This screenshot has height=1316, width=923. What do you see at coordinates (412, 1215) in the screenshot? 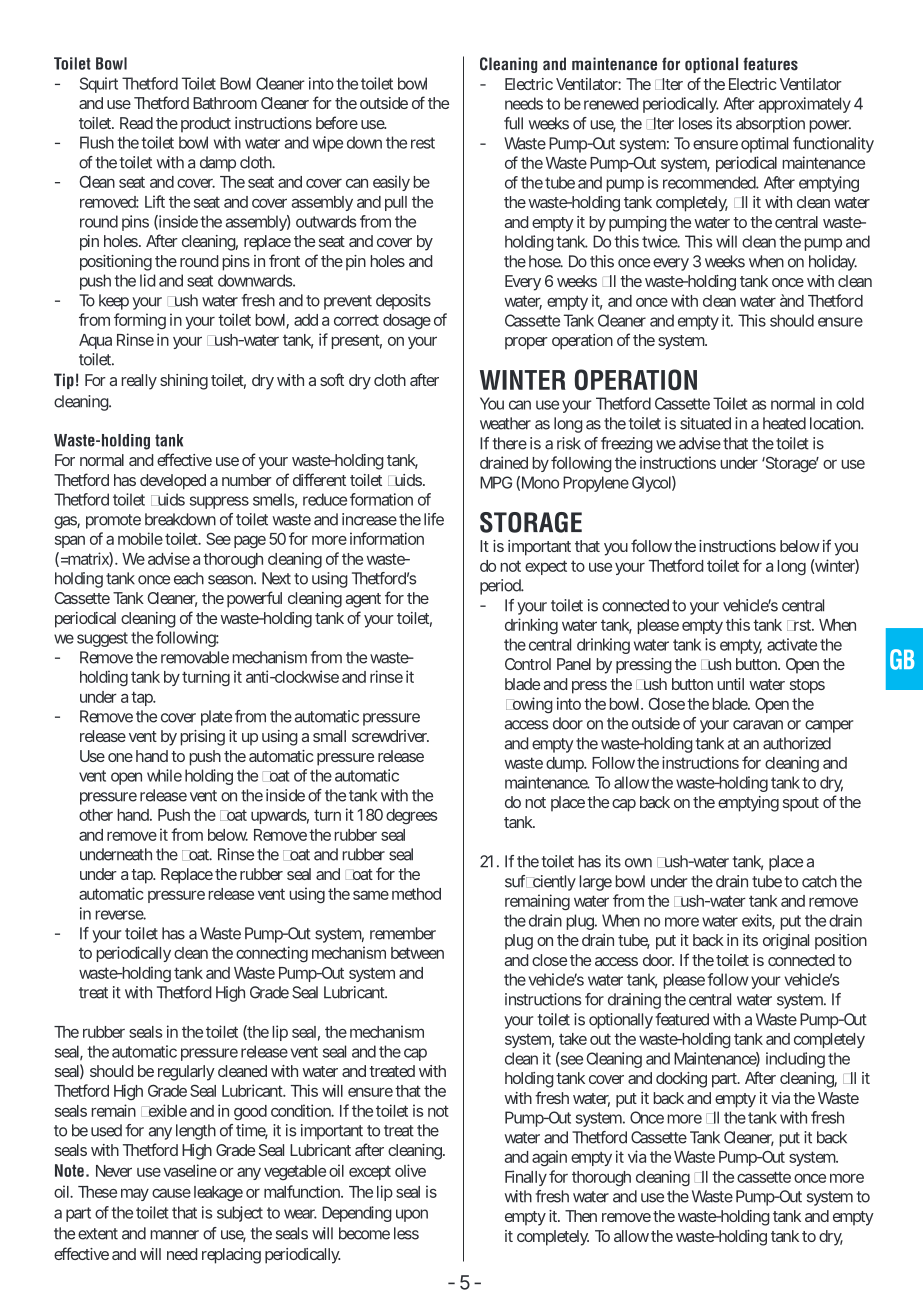
I see `upon` at bounding box center [412, 1215].
